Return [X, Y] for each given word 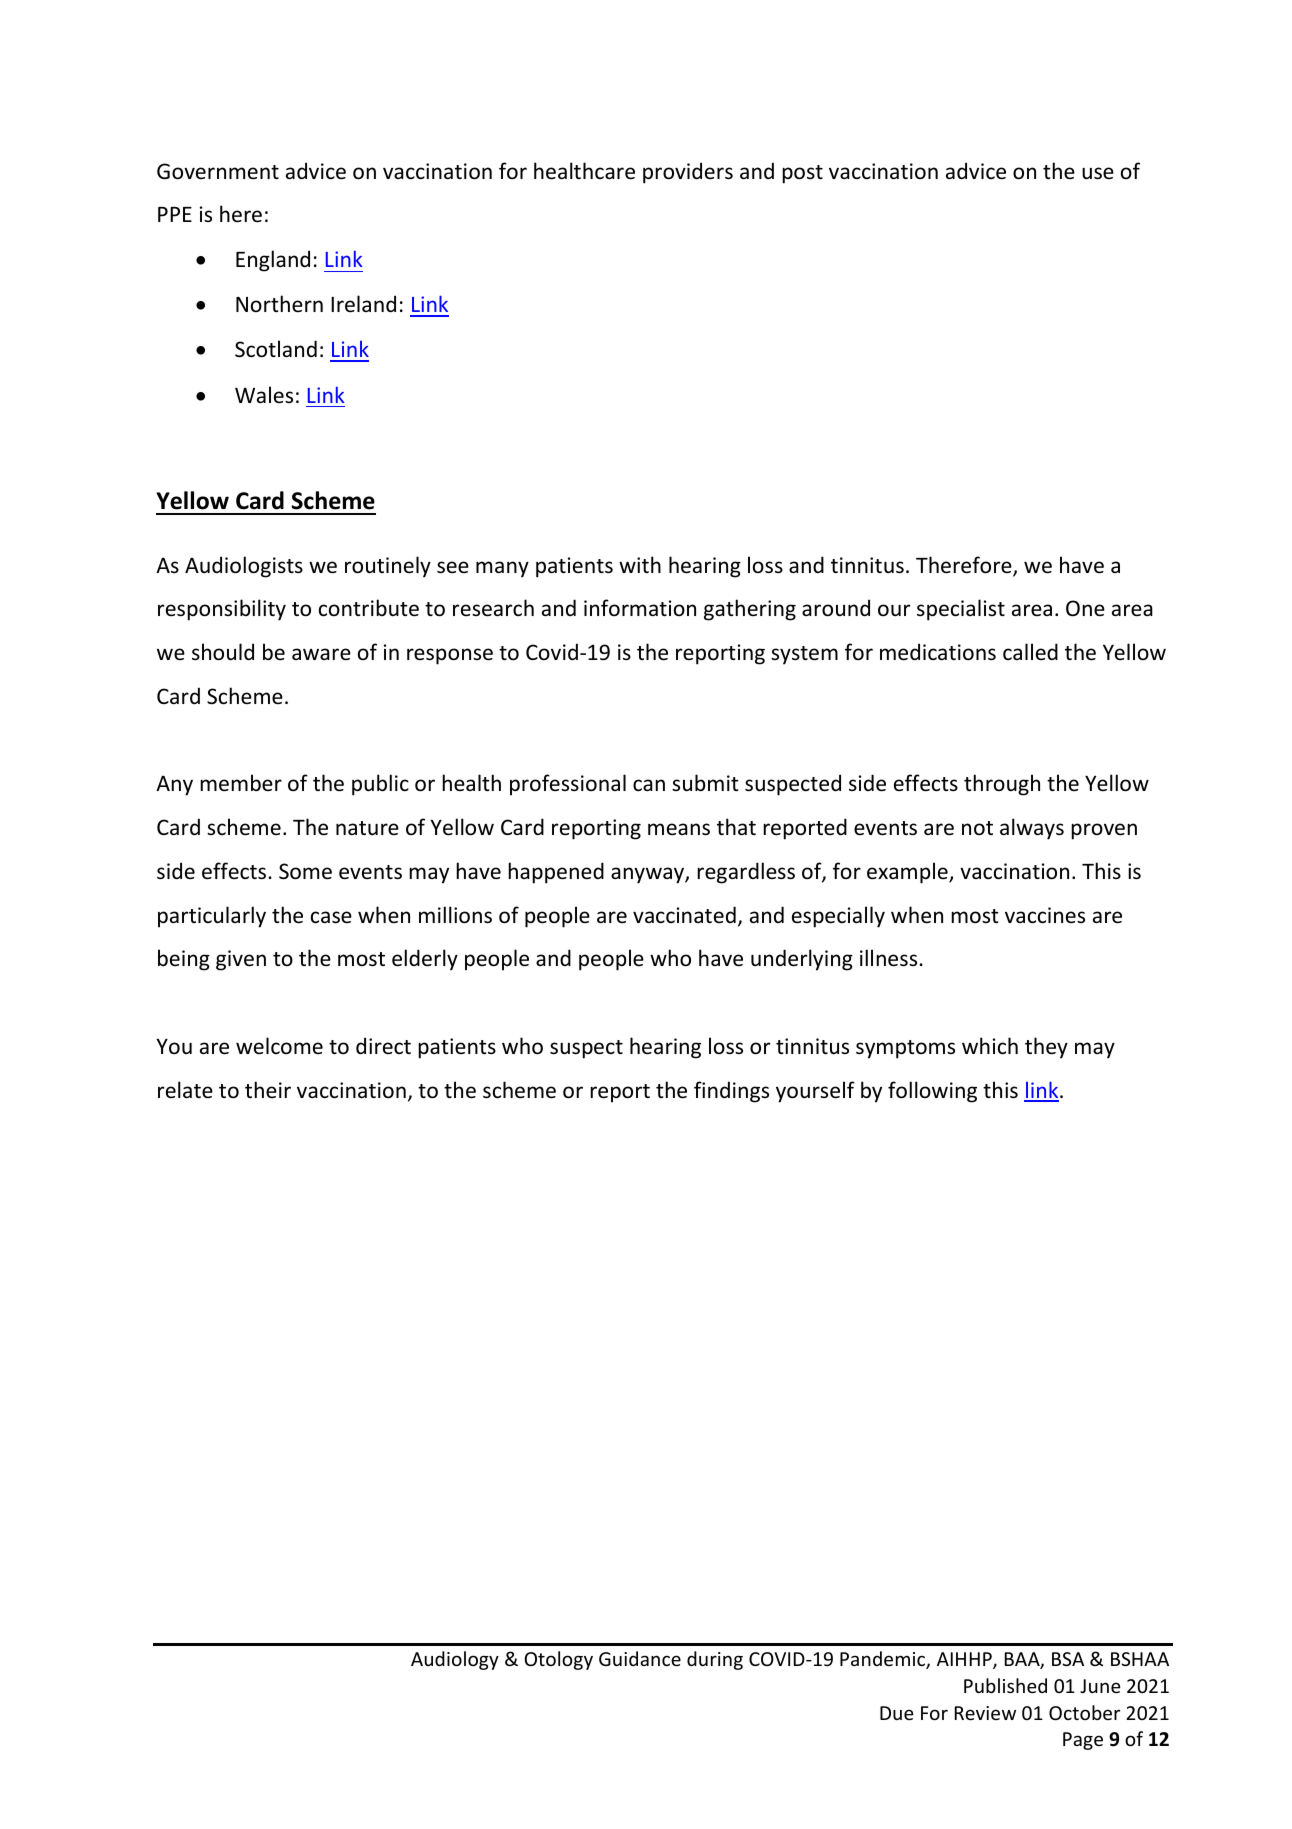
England [273, 261]
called [1030, 651]
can [649, 785]
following [932, 1092]
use [1098, 173]
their [268, 1089]
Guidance [640, 1658]
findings [731, 1092]
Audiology [455, 1660]
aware [321, 654]
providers [688, 173]
